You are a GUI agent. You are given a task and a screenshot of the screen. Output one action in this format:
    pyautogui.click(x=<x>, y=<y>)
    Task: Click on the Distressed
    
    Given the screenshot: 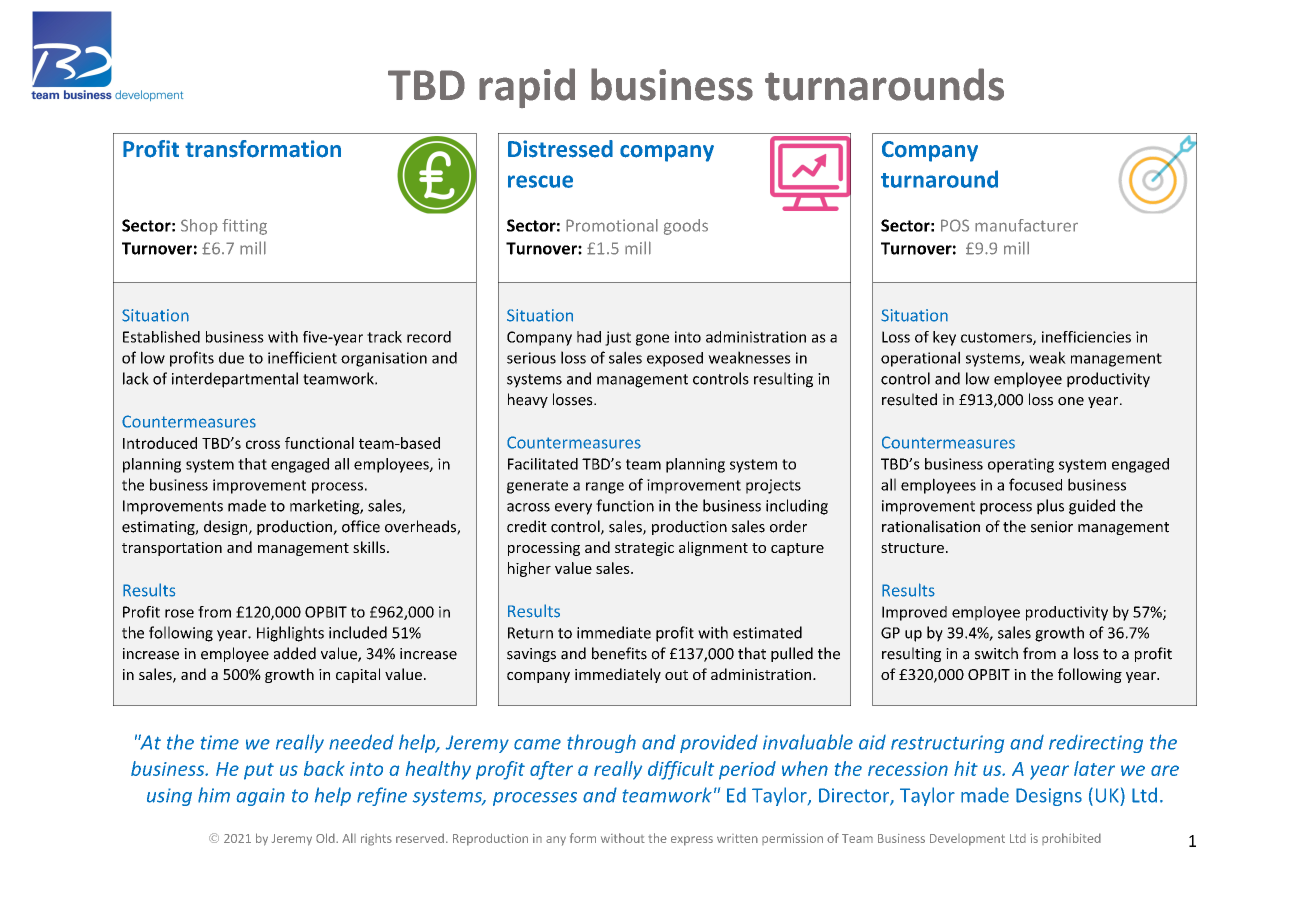 What is the action you would take?
    pyautogui.click(x=560, y=149)
